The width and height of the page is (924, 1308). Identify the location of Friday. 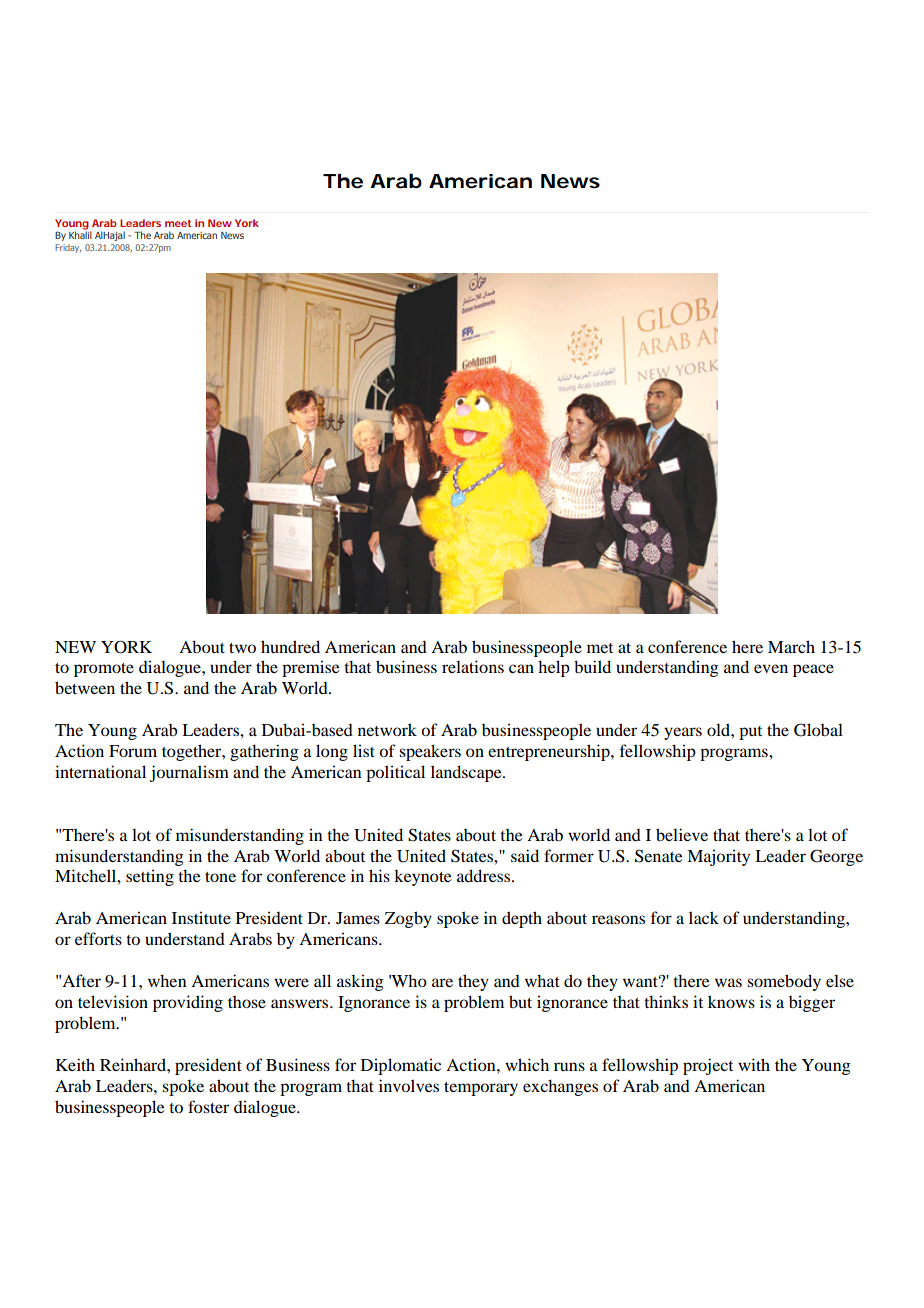
(68, 248).
